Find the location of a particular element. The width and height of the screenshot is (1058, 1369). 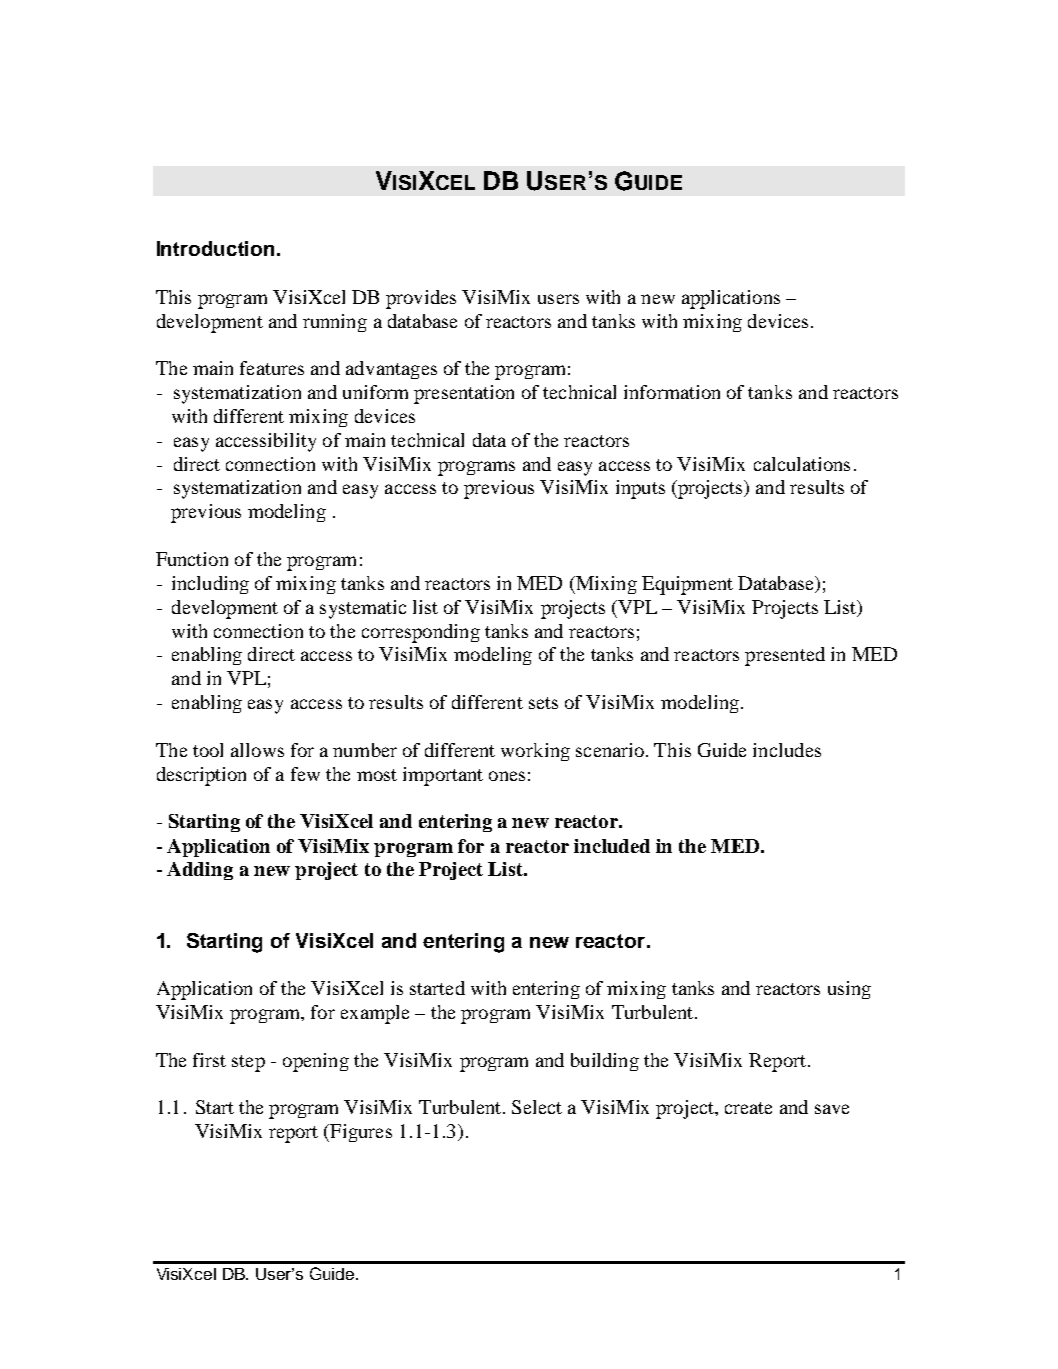

create is located at coordinates (748, 1108).
